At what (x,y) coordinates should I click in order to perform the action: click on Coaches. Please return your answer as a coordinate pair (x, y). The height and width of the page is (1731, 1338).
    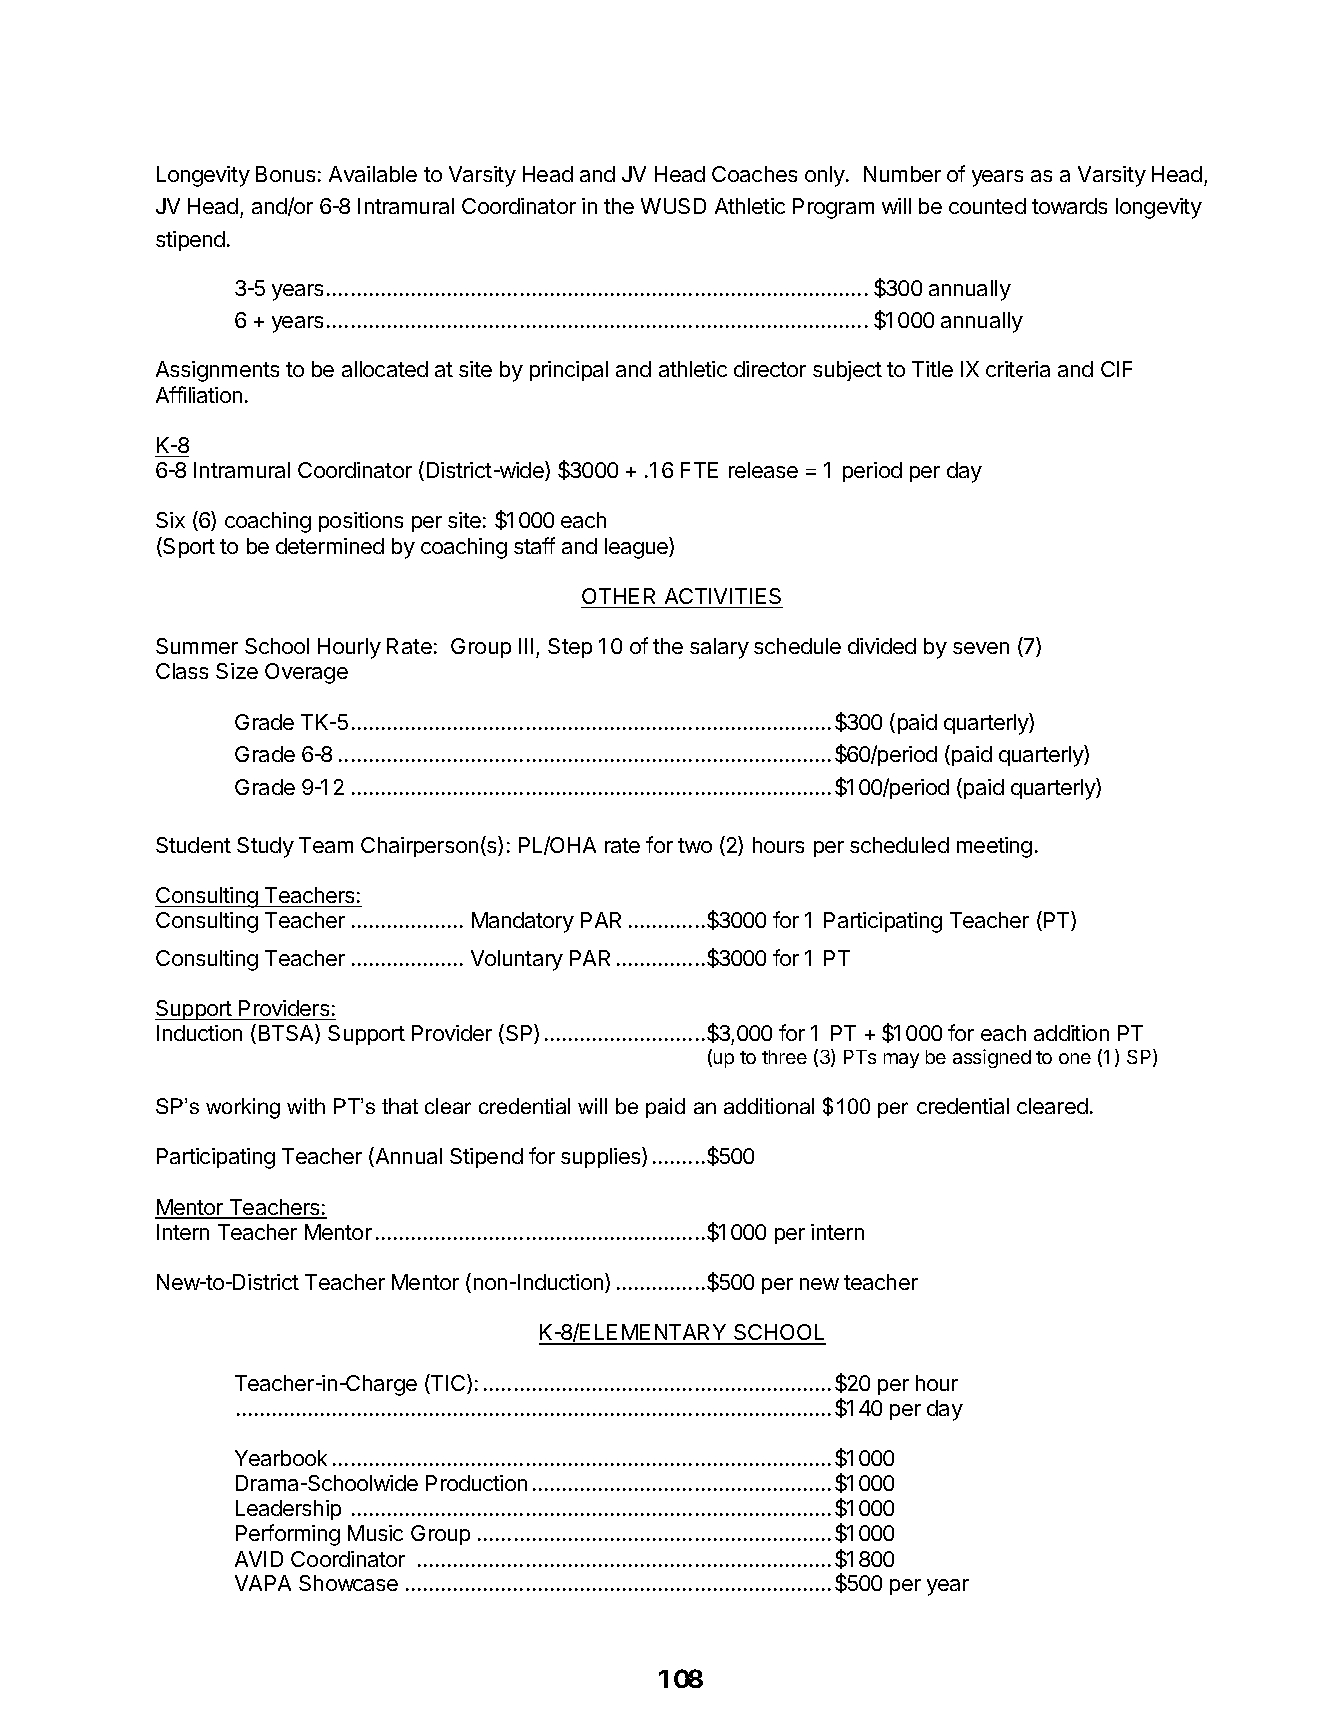
    Looking at the image, I should click on (754, 174).
